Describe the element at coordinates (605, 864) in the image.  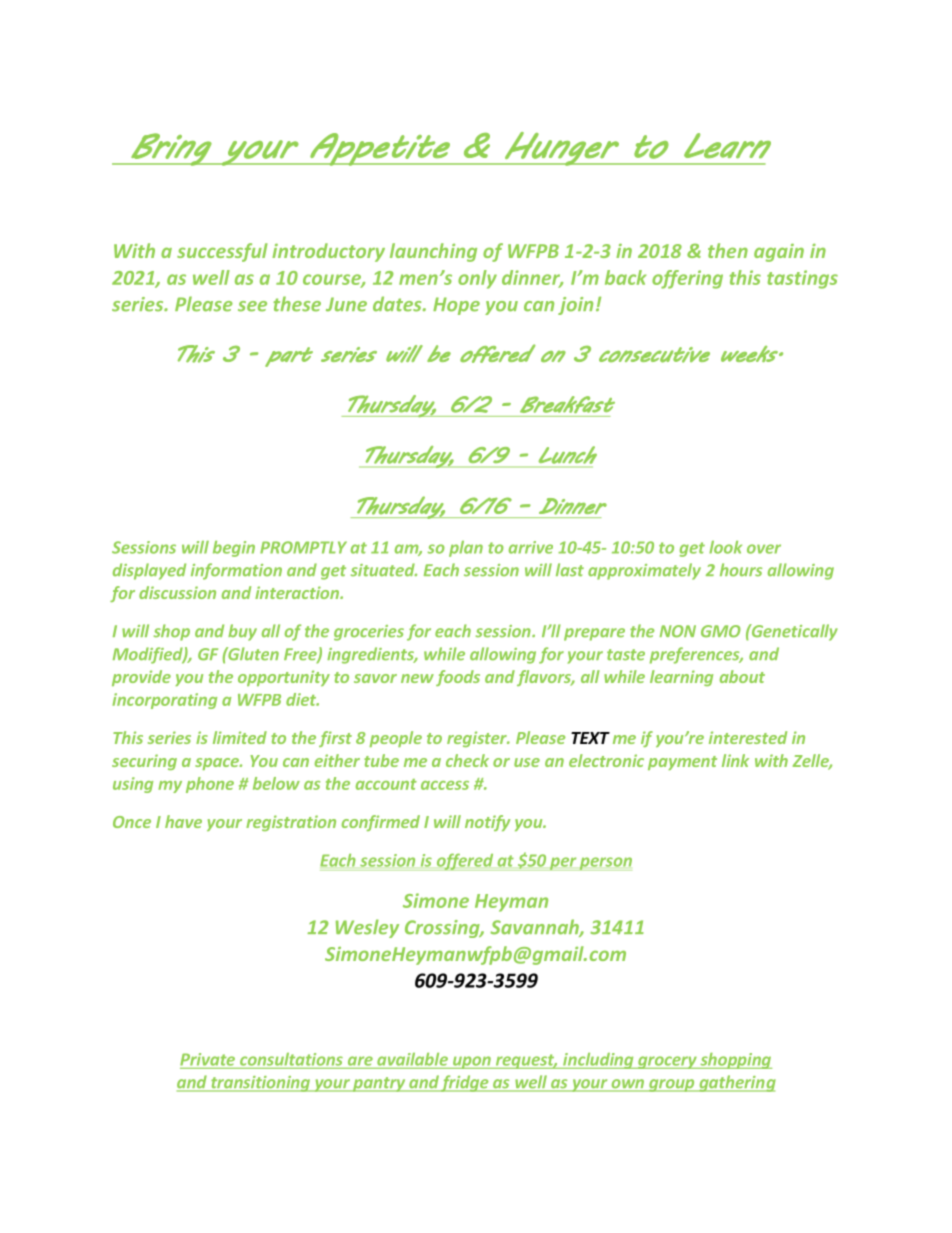
I see `person` at that location.
